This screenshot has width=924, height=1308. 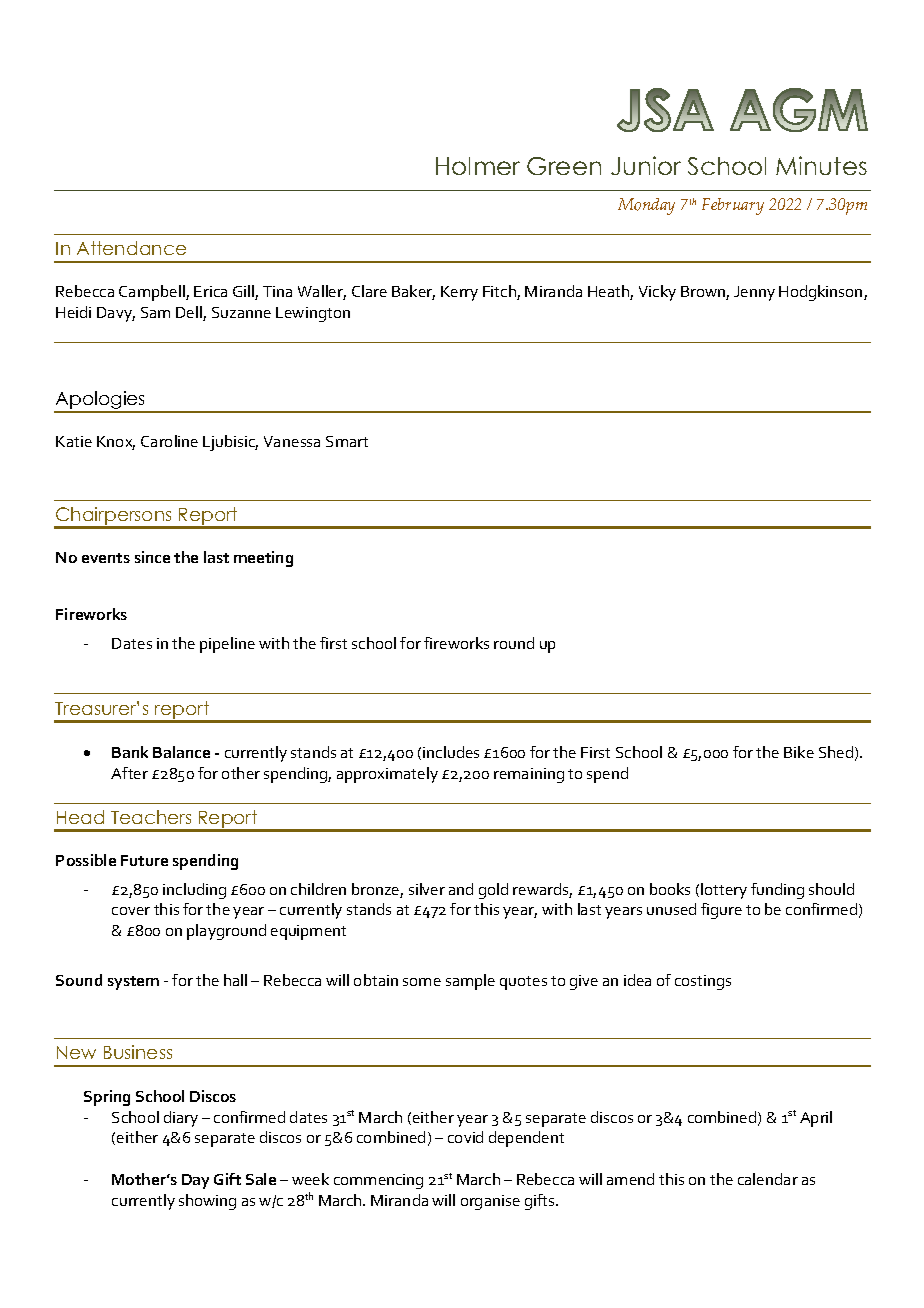 What do you see at coordinates (207, 1202) in the screenshot?
I see `showing` at bounding box center [207, 1202].
